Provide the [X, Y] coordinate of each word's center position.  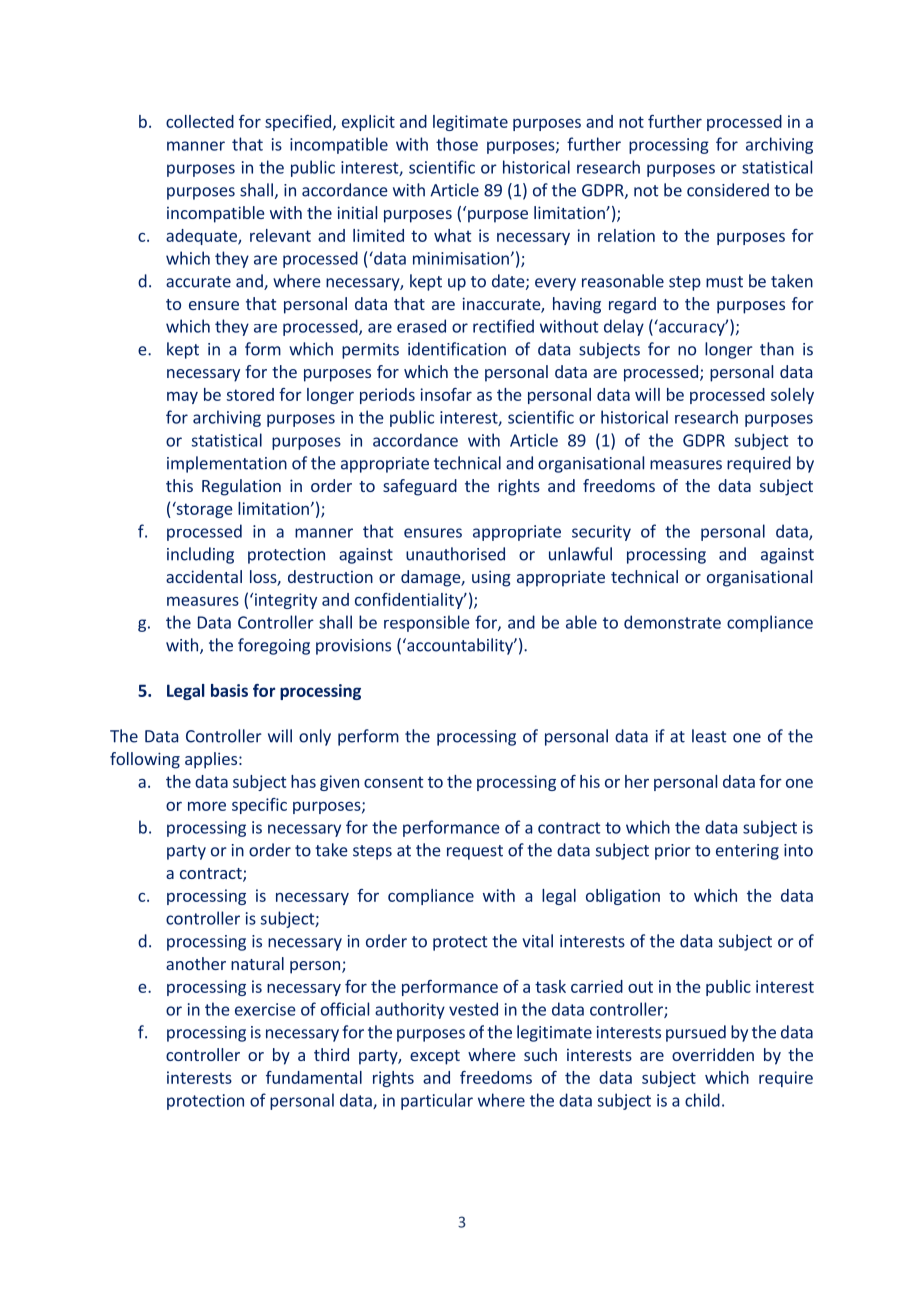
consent [393, 782]
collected [200, 121]
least [709, 736]
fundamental [314, 1077]
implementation [227, 464]
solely [792, 396]
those [457, 144]
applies [211, 760]
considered [728, 190]
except [435, 1057]
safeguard [420, 487]
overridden [713, 1054]
